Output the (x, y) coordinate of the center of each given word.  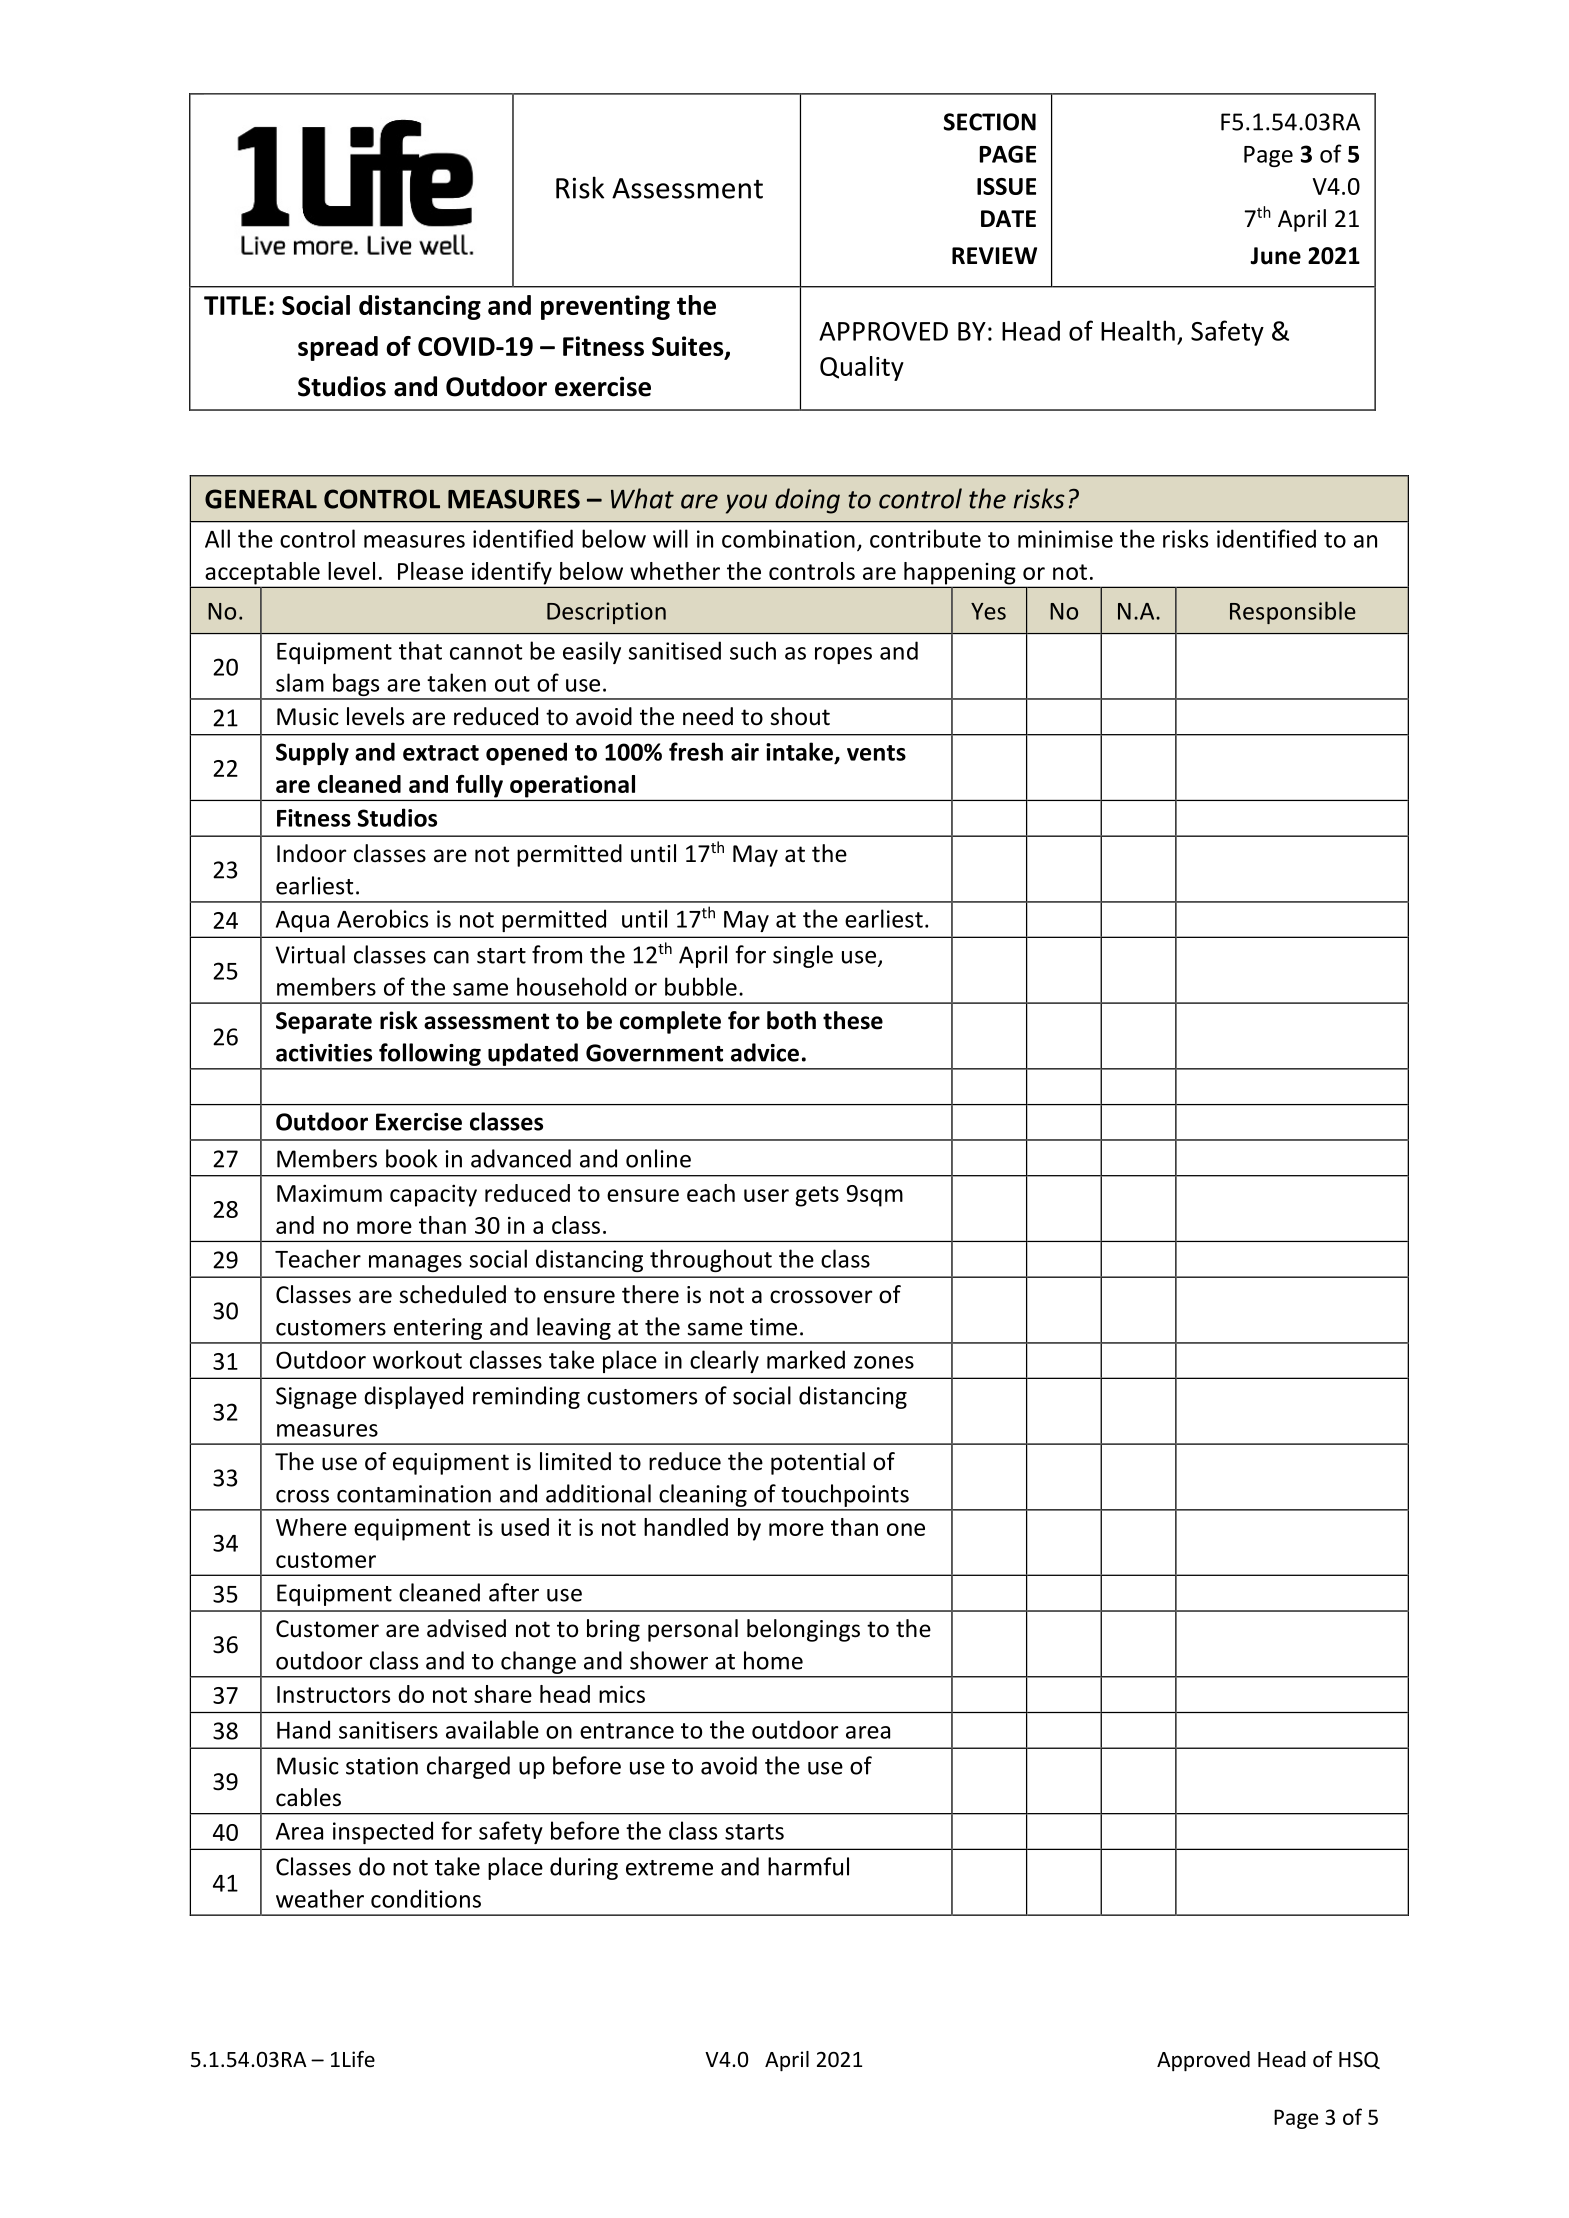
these (853, 1020)
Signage (316, 1398)
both (791, 1020)
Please (430, 571)
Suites (689, 347)
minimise (1065, 539)
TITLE (235, 305)
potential (818, 1463)
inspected (383, 1832)
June (1275, 256)
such (753, 650)
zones (884, 1362)
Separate (324, 1023)
